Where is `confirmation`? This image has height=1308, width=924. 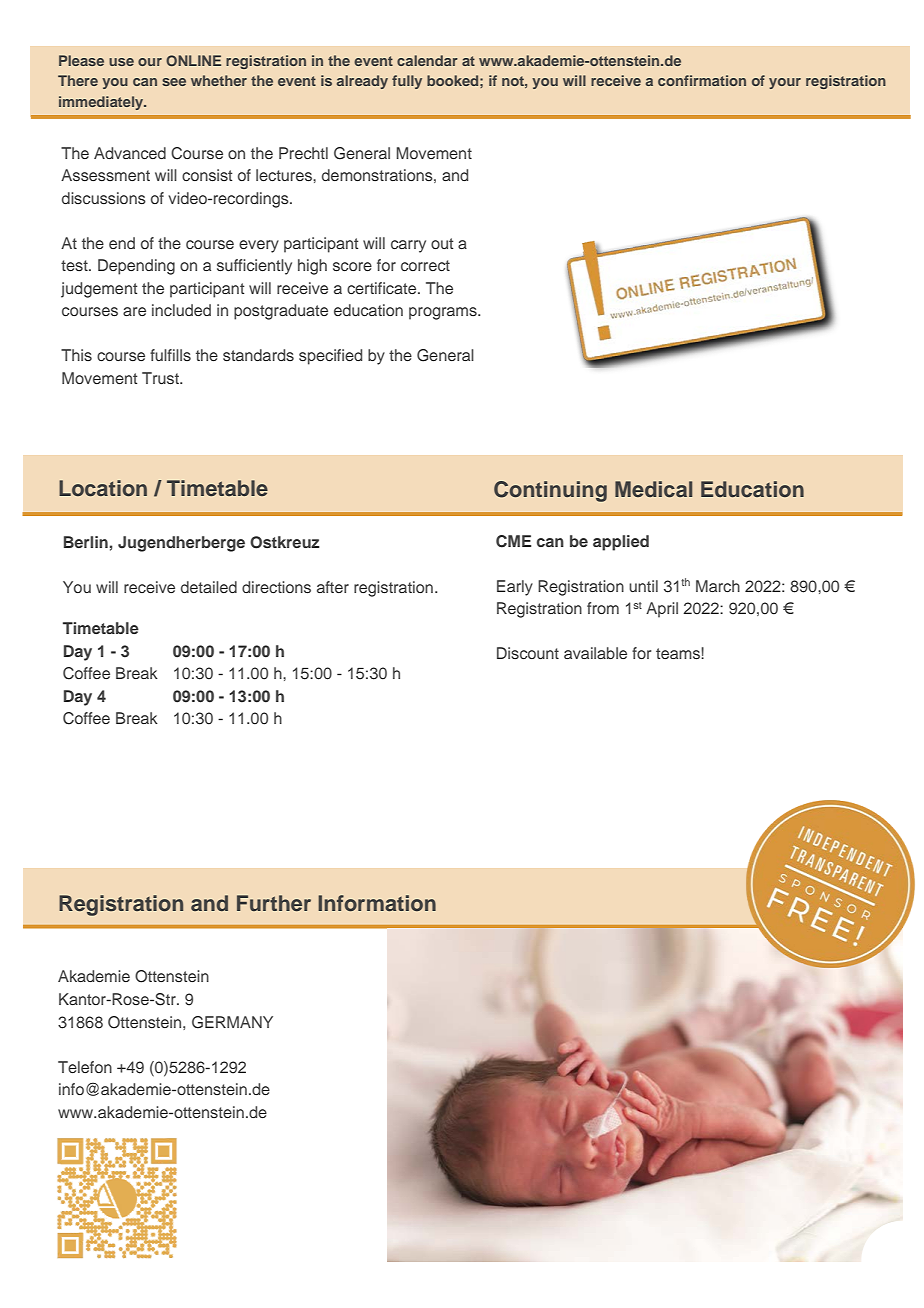 confirmation is located at coordinates (702, 80).
